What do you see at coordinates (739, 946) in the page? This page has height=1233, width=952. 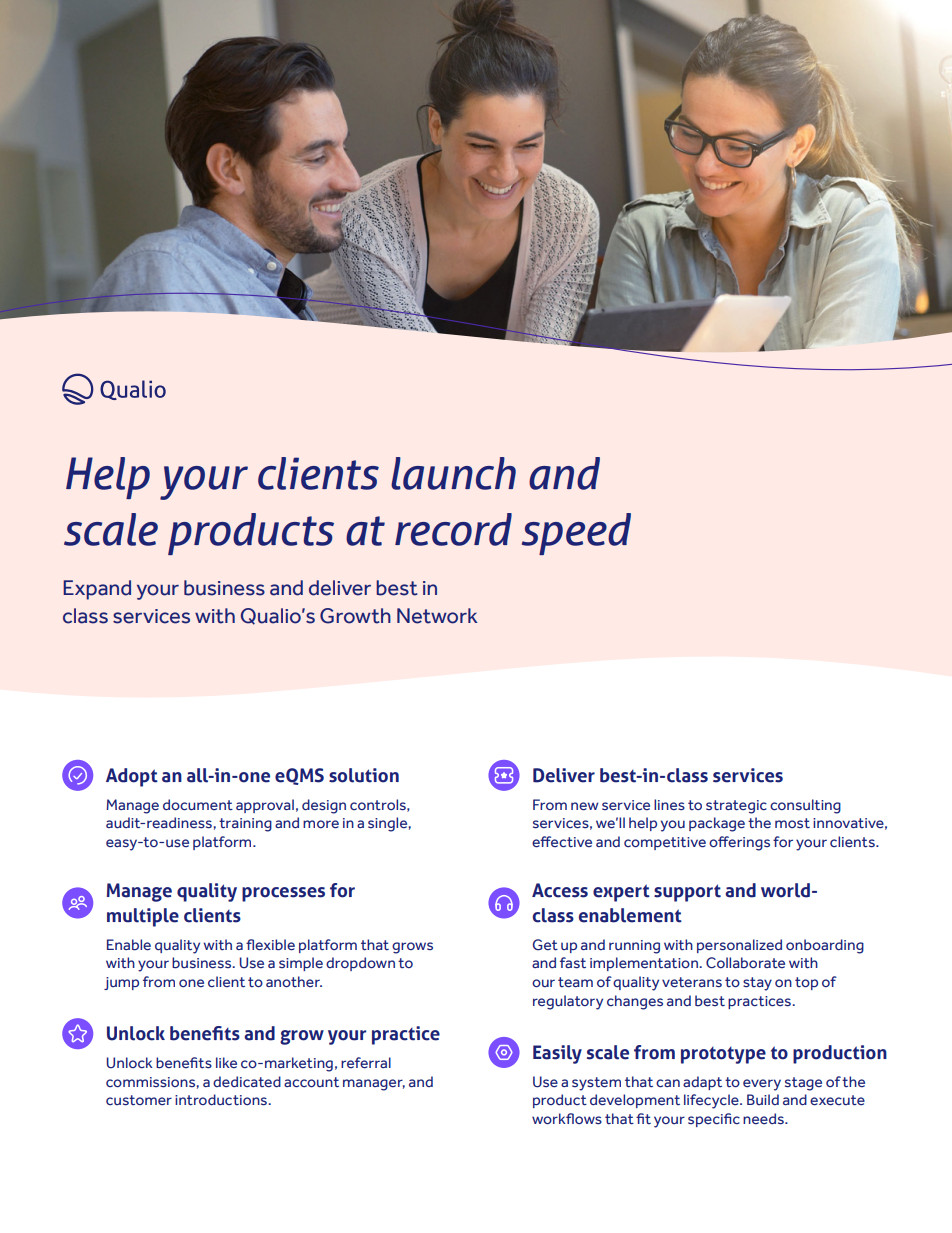 I see `personalized` at bounding box center [739, 946].
